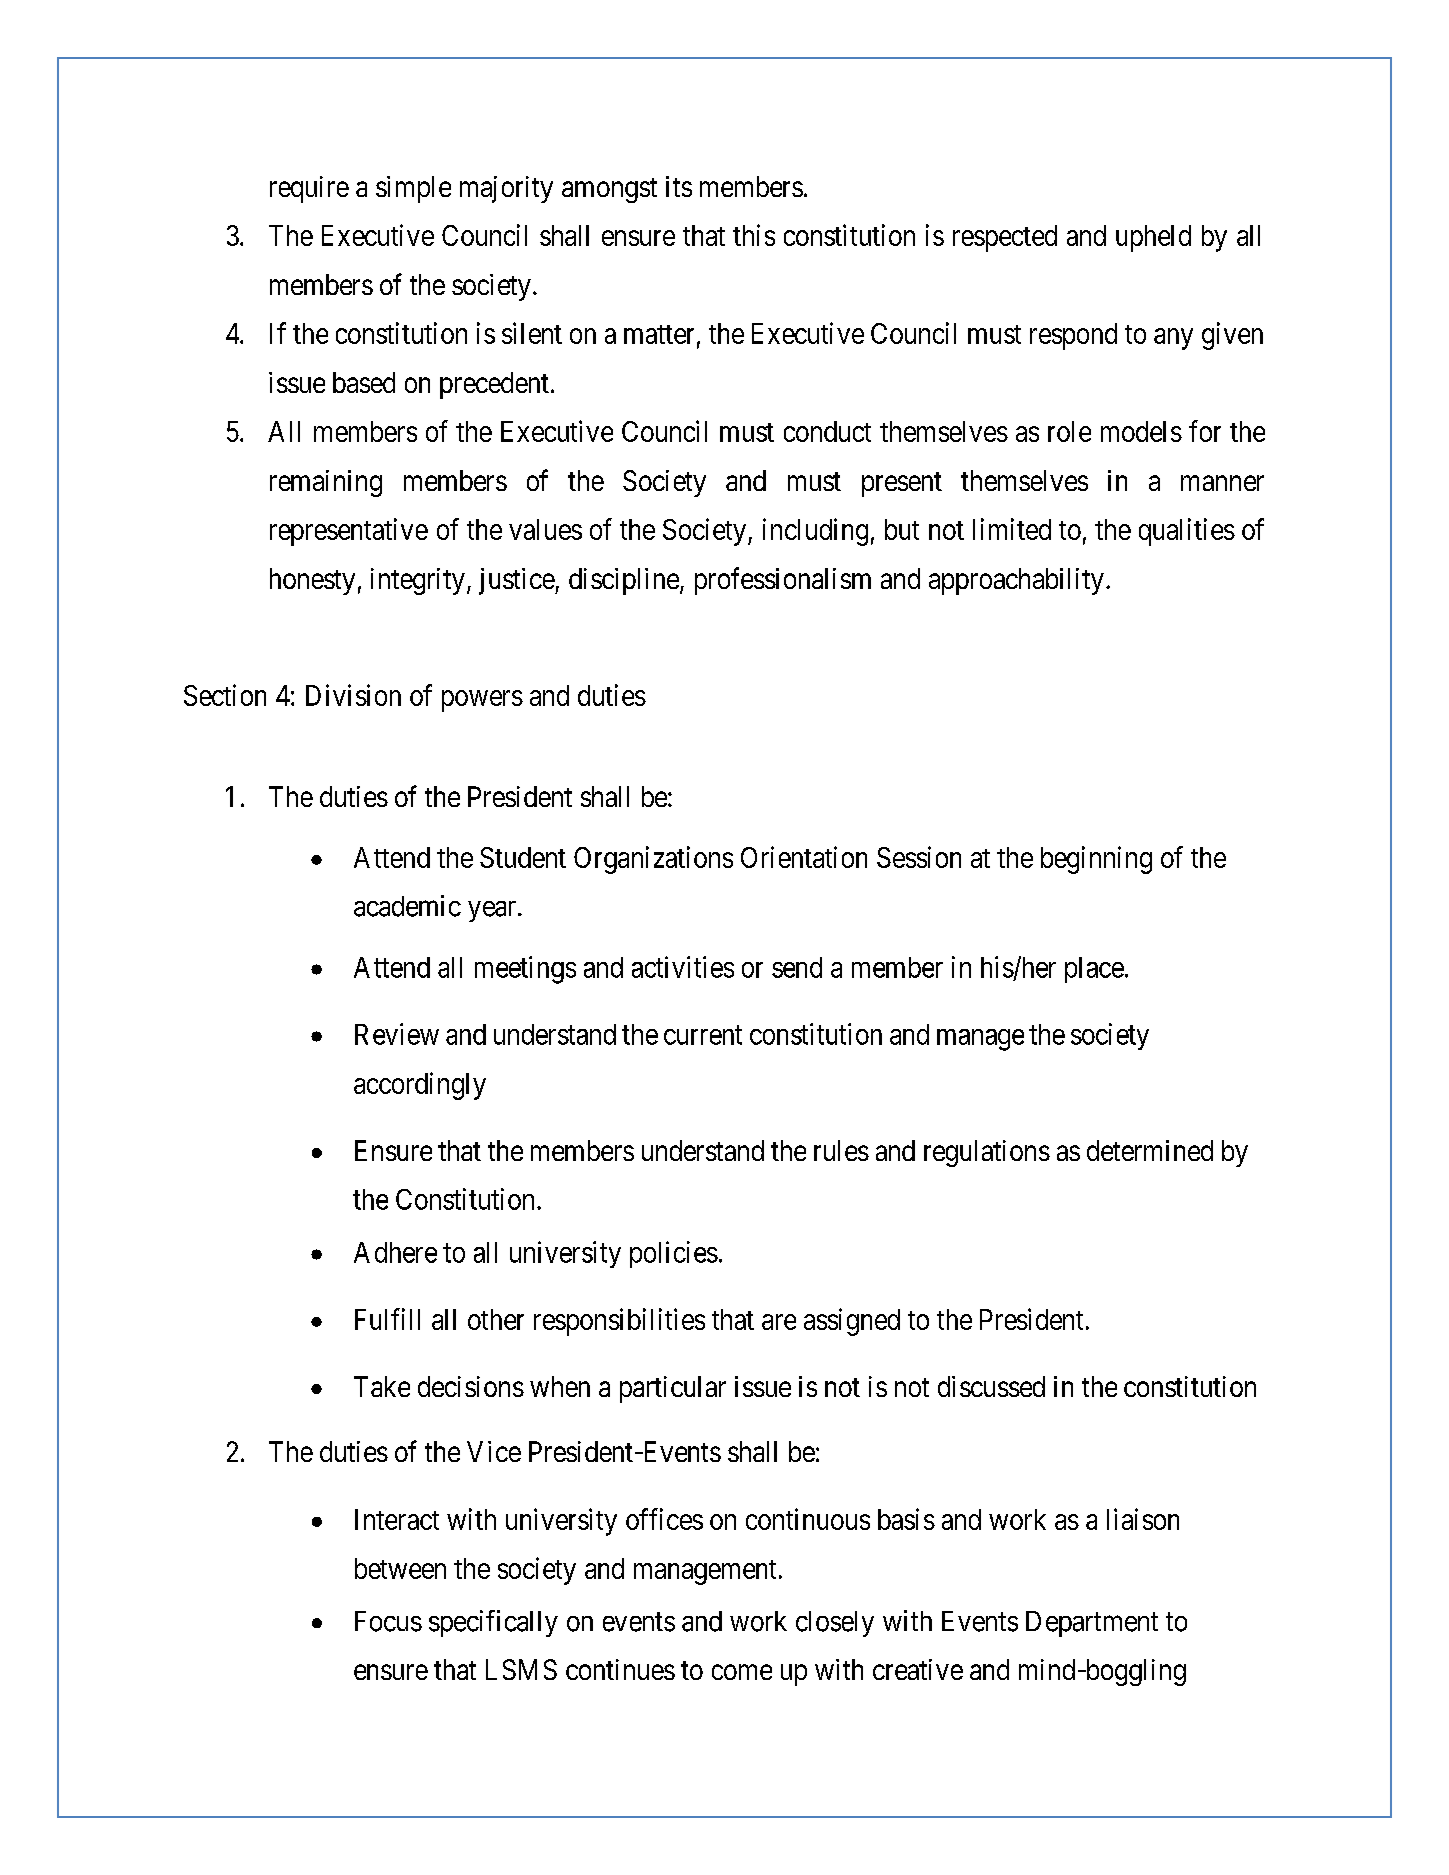  I want to click on activities, so click(683, 967).
